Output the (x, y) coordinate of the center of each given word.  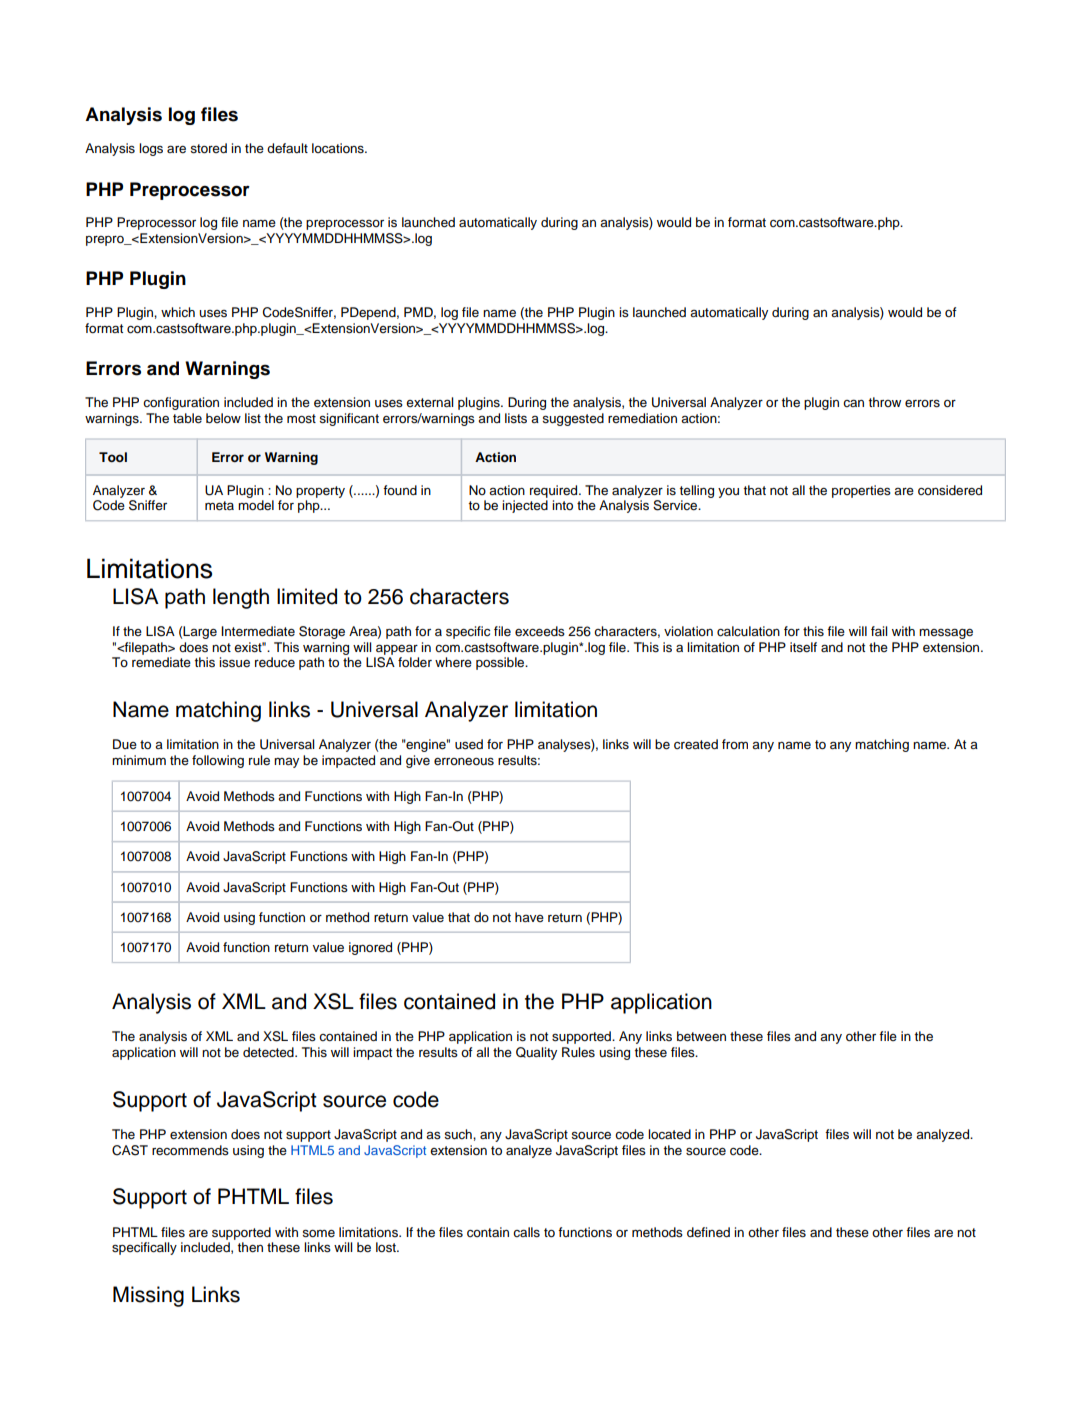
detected (269, 1052)
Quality (536, 1053)
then (250, 1247)
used (469, 744)
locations (339, 148)
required (555, 491)
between (701, 1036)
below (223, 418)
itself (803, 647)
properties (861, 491)
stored (208, 148)
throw (884, 402)
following (218, 761)
